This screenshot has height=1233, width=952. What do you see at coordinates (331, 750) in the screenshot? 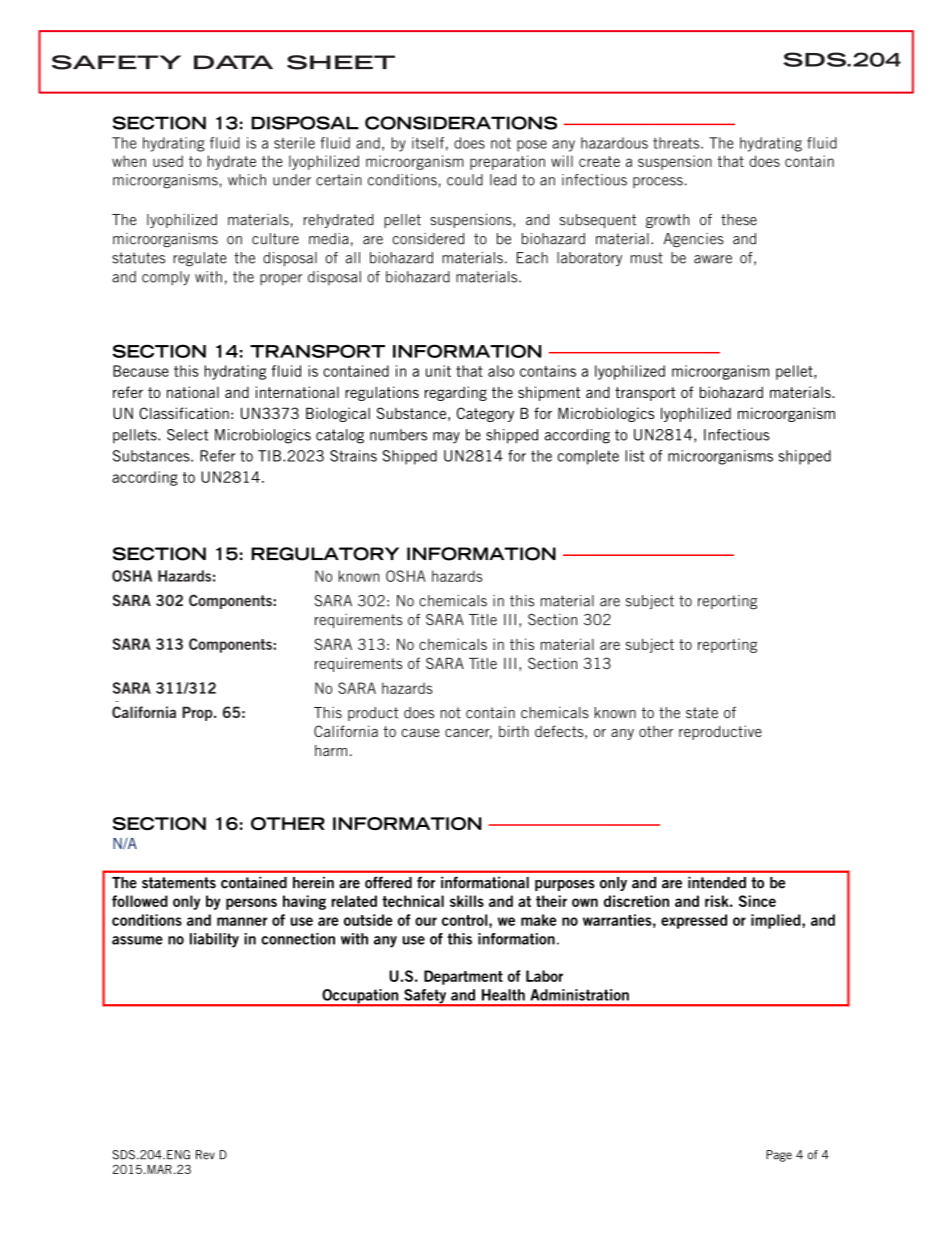
I see `harm` at bounding box center [331, 750].
